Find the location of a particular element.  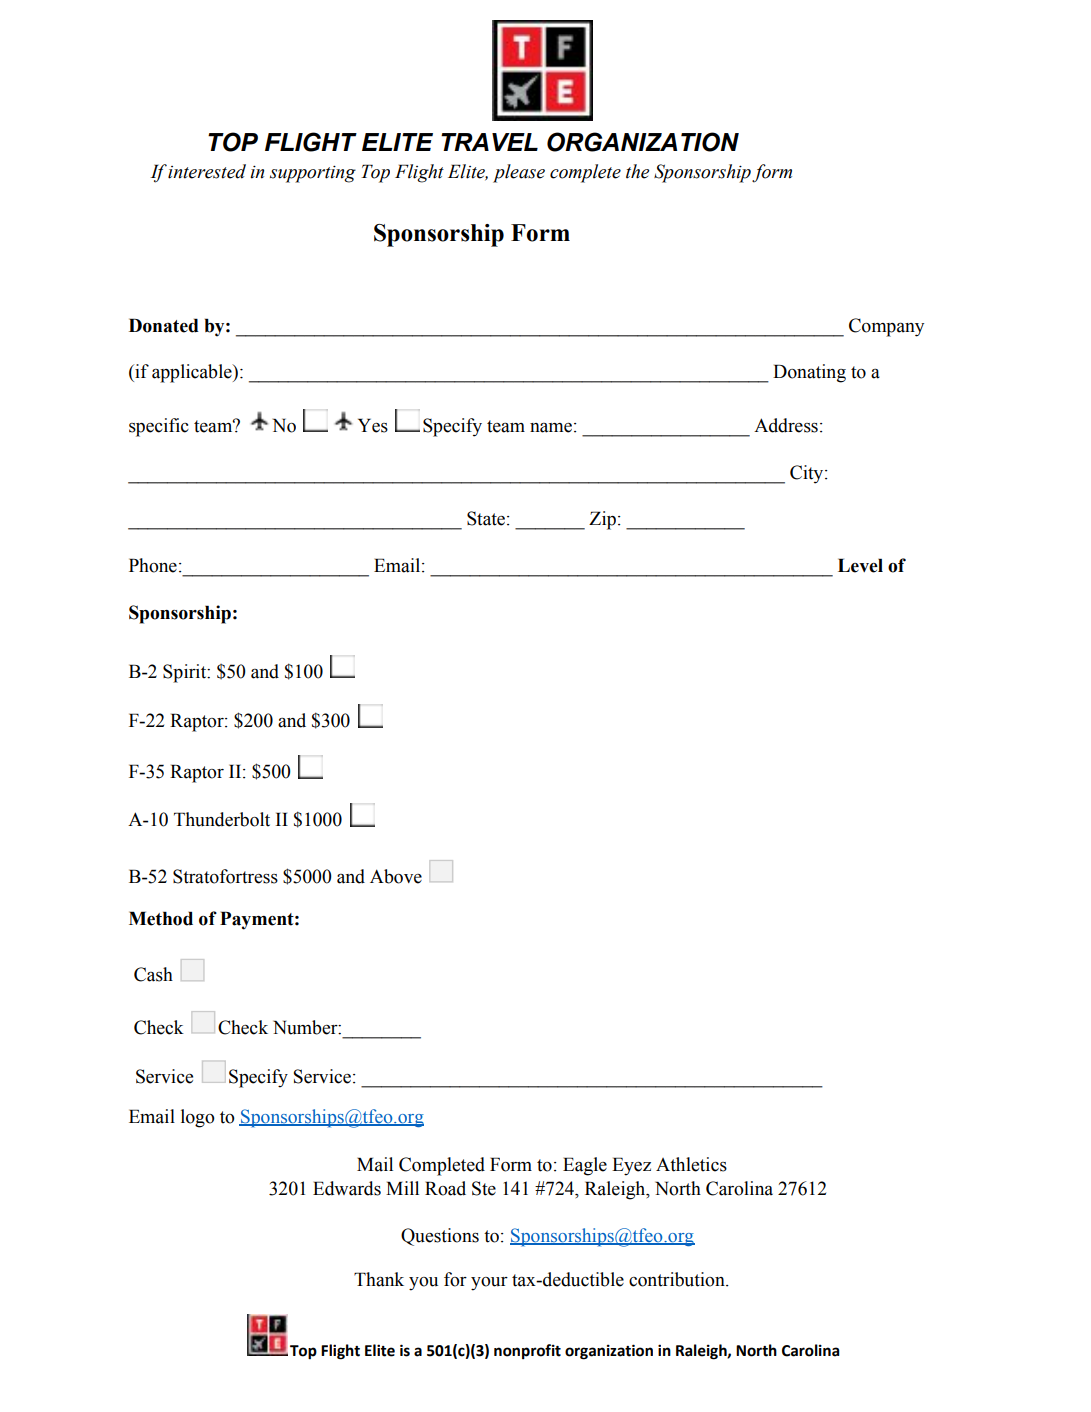

interested is located at coordinates (207, 171).
